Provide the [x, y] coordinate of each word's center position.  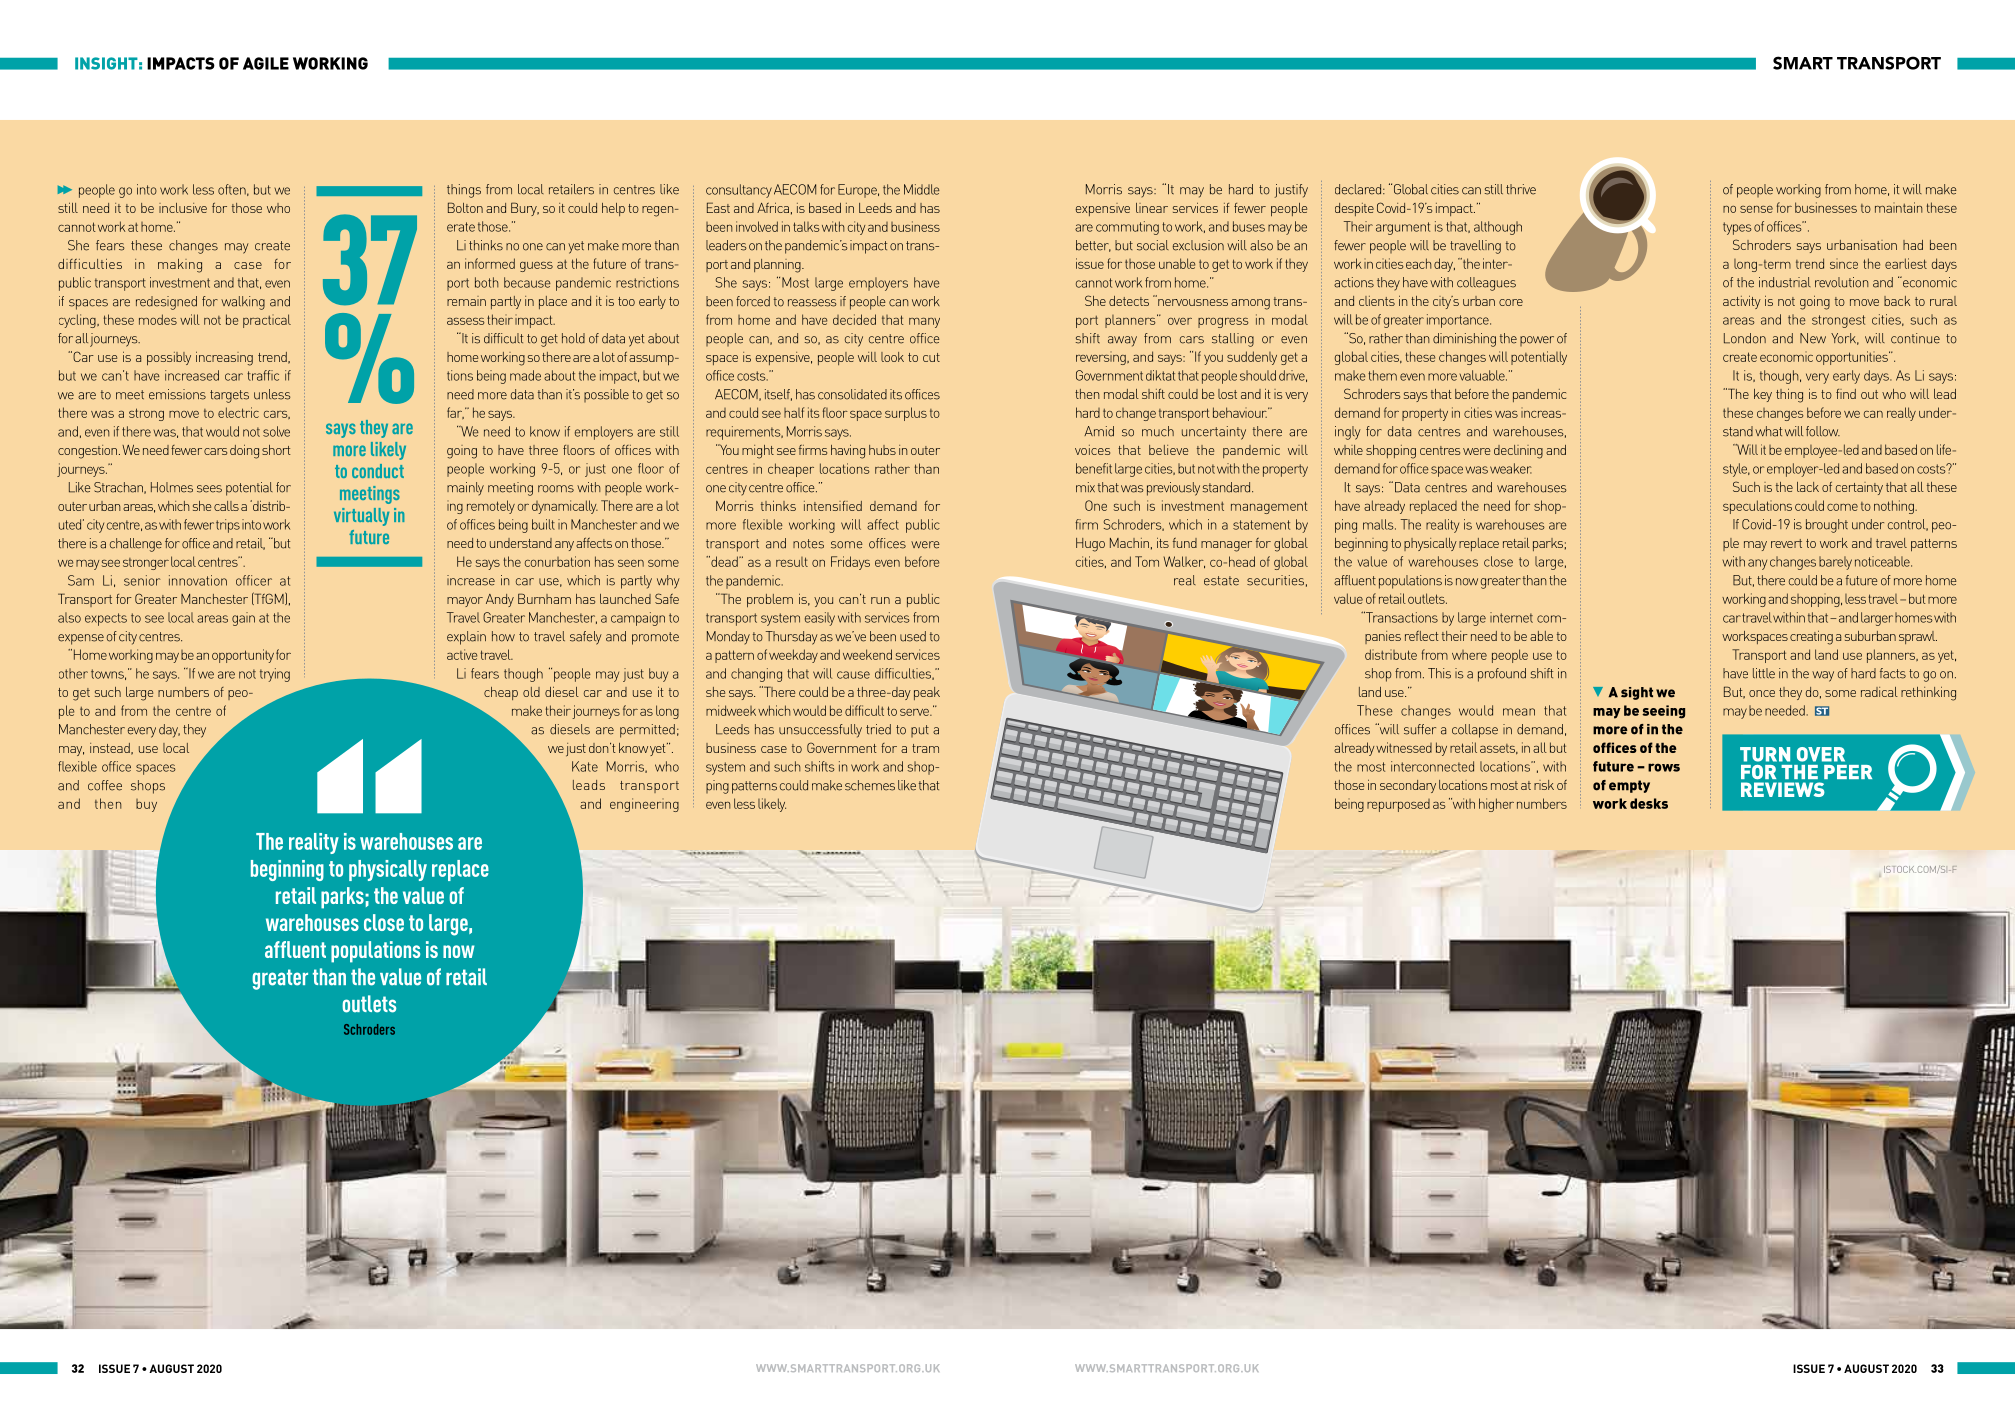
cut [931, 357]
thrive [1521, 189]
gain [243, 619]
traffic [263, 375]
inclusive [183, 208]
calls [226, 506]
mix [1085, 487]
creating [1811, 638]
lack [1808, 487]
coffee [105, 785]
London [1745, 338]
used [913, 636]
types [1737, 228]
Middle [922, 189]
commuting [1127, 228]
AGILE [266, 63]
